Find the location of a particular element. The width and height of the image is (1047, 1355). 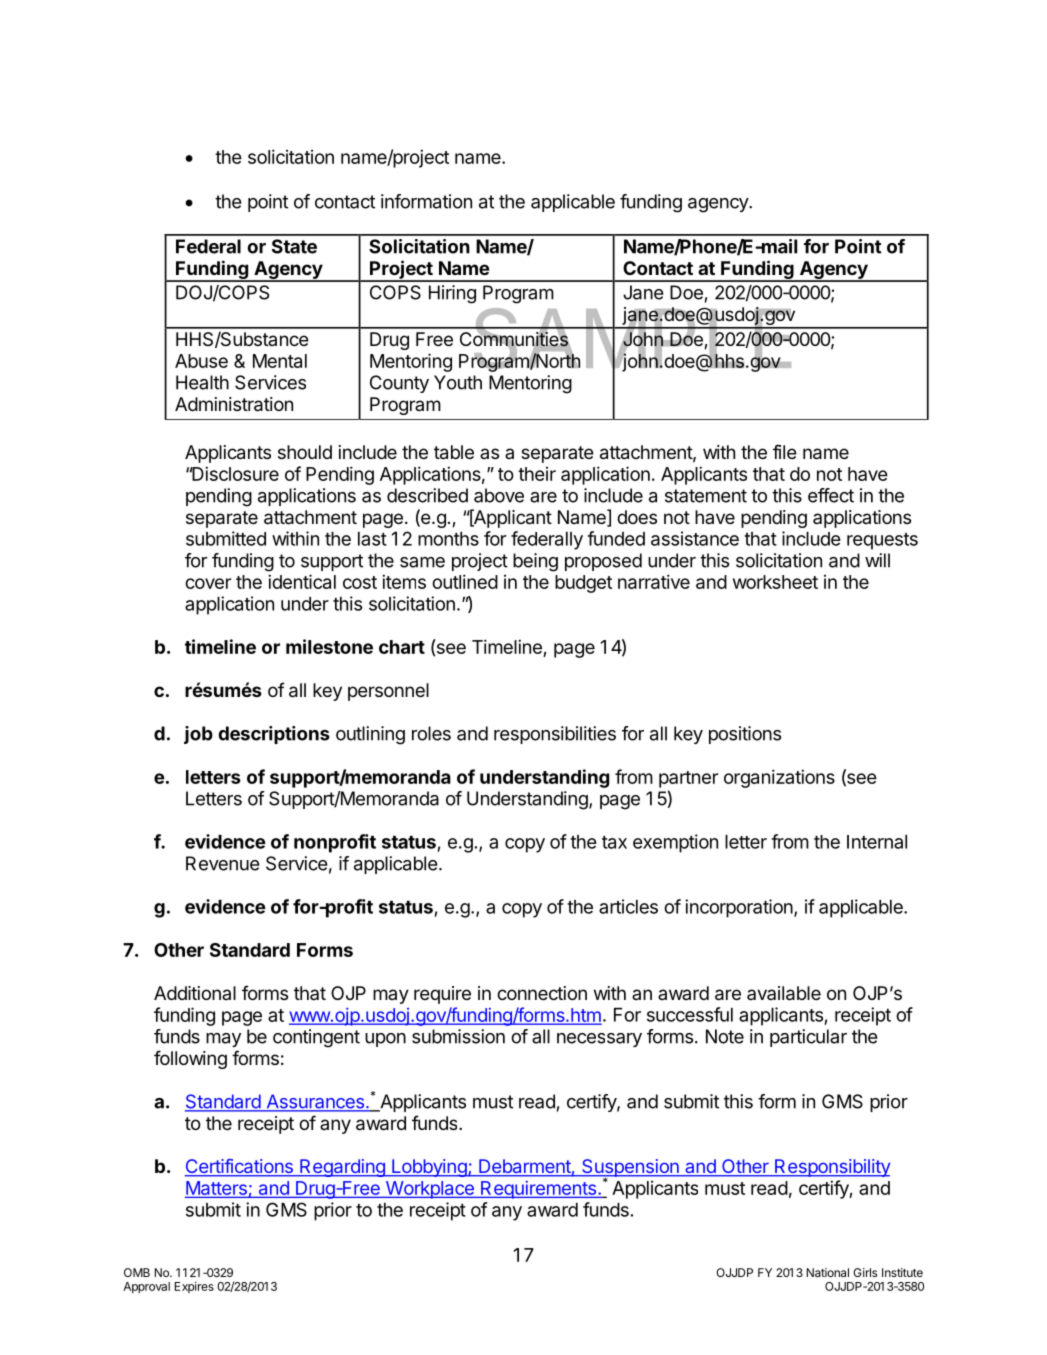

particular is located at coordinates (808, 1038).
